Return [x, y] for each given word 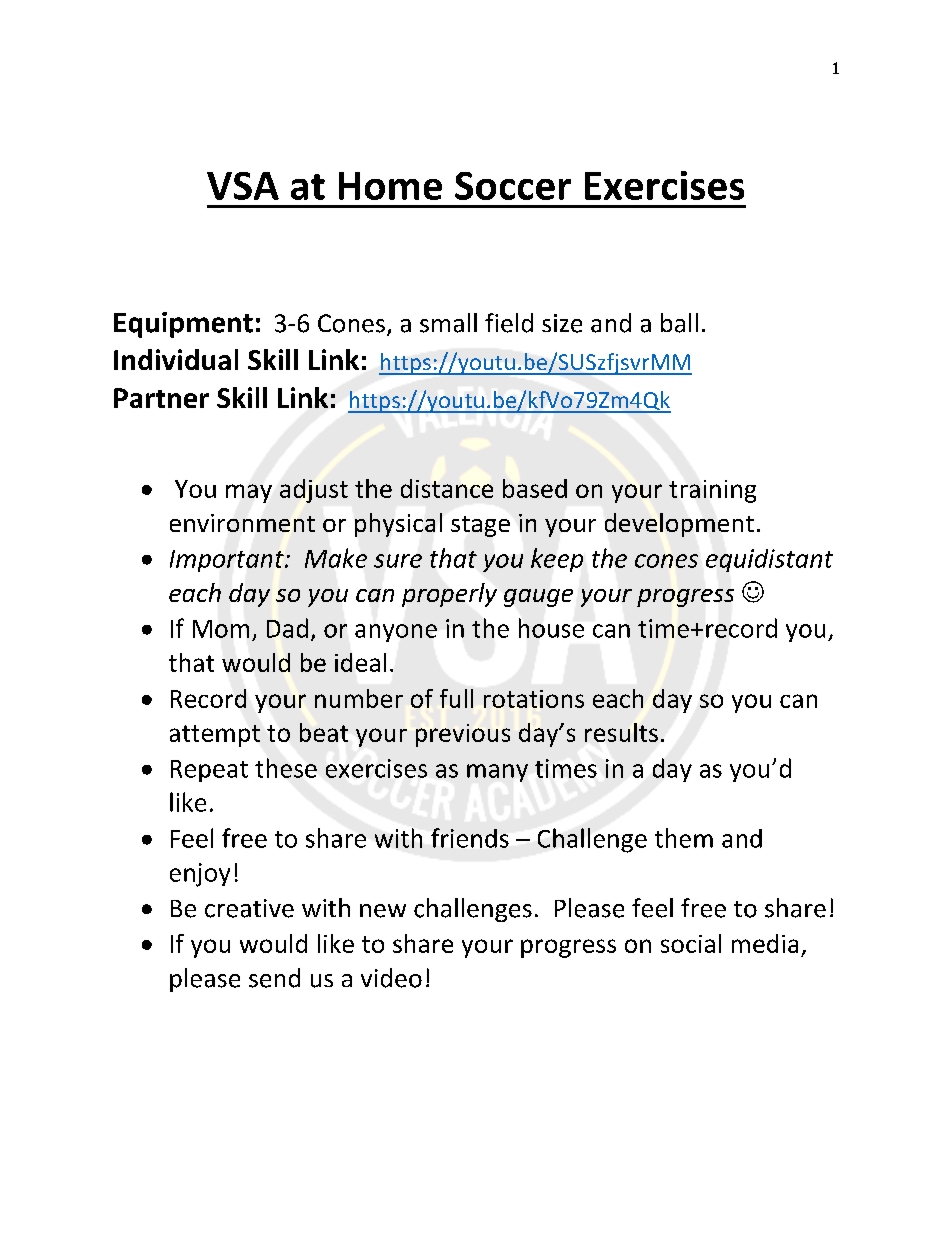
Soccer [513, 186]
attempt [215, 736]
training [712, 491]
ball [679, 323]
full [456, 698]
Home [390, 186]
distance [447, 488]
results [621, 732]
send [274, 978]
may [249, 493]
